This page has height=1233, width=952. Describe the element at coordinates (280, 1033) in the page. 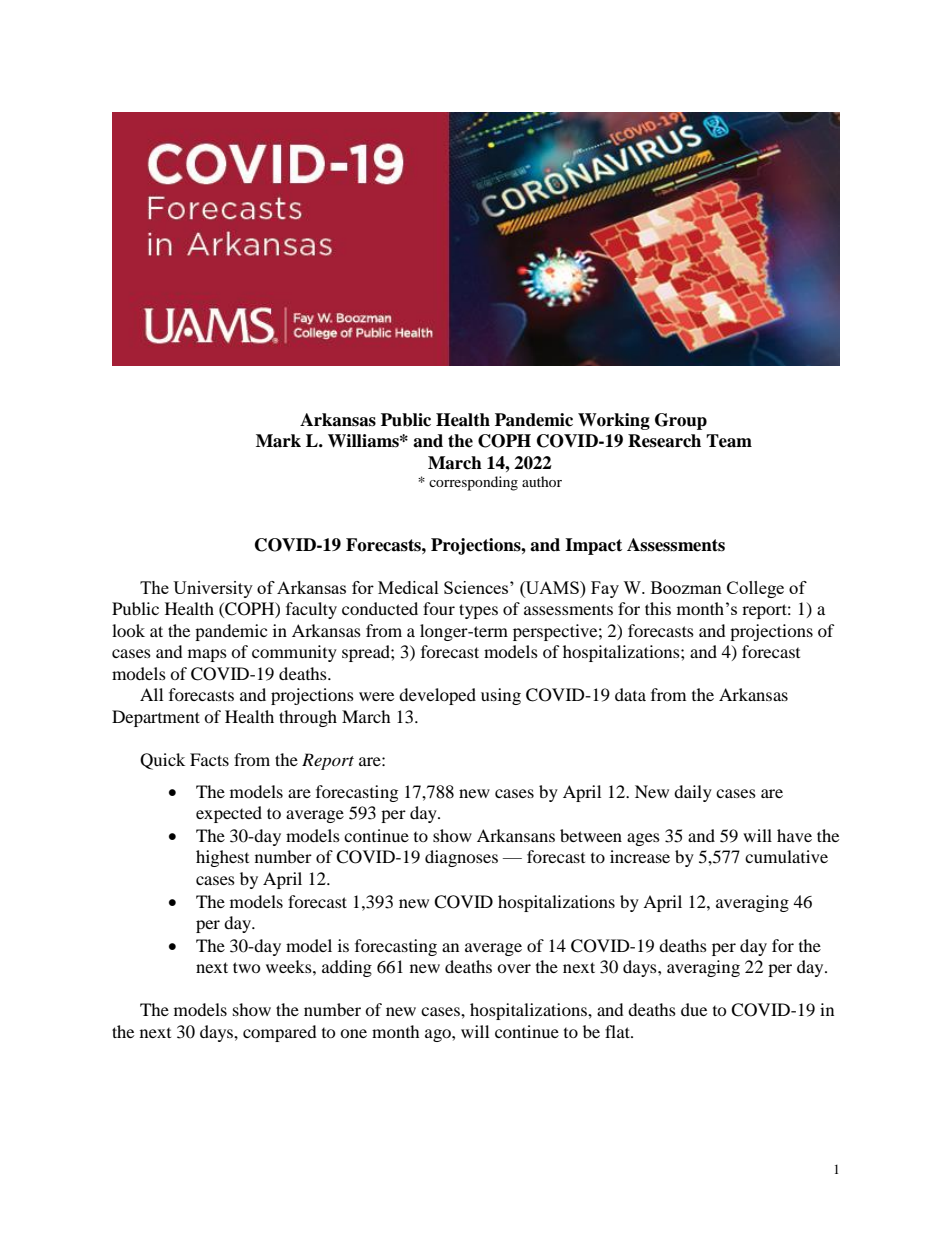

I see `compared` at that location.
